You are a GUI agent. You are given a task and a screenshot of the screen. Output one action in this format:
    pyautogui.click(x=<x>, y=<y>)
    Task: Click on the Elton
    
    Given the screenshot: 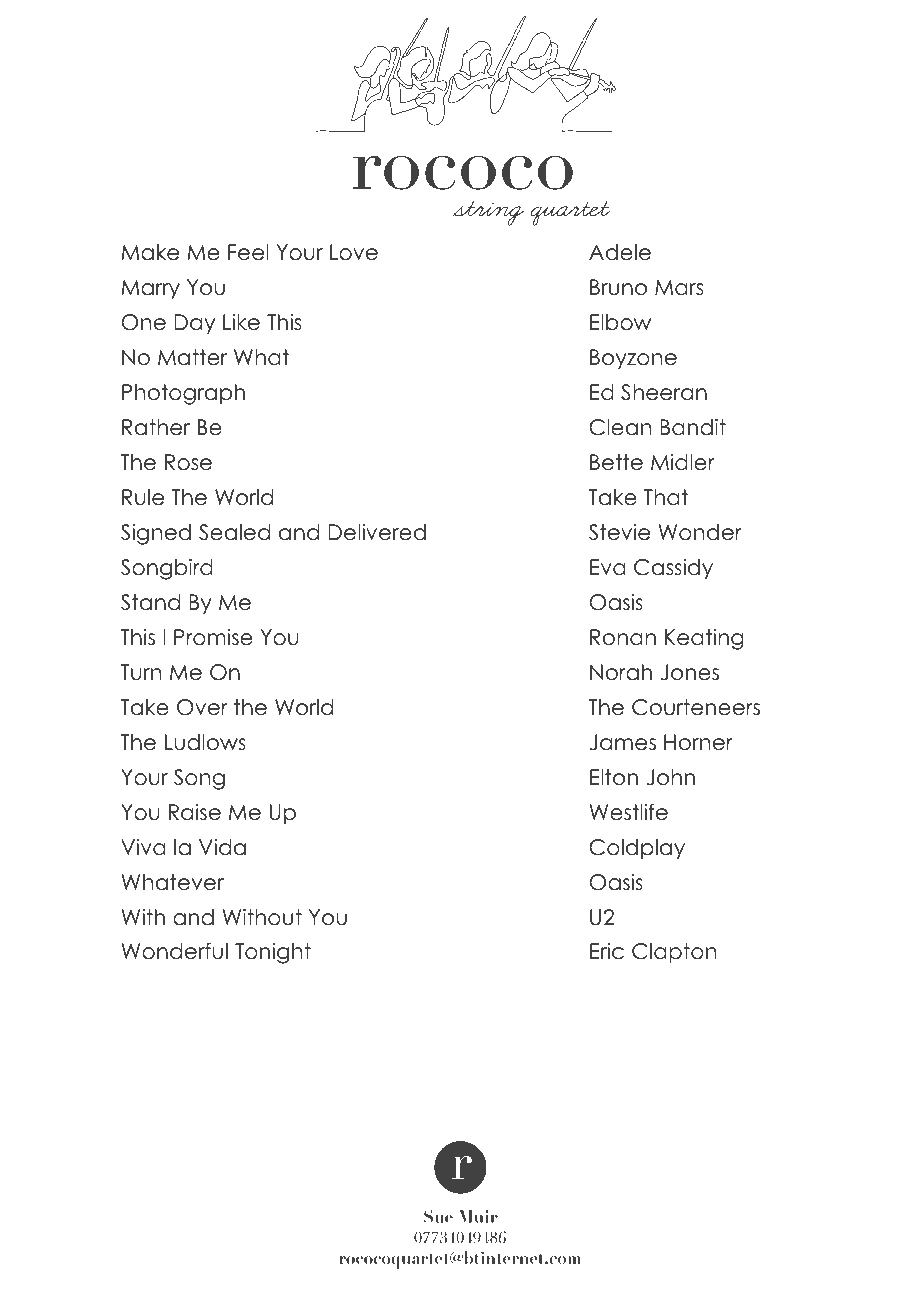 What is the action you would take?
    pyautogui.click(x=614, y=777)
